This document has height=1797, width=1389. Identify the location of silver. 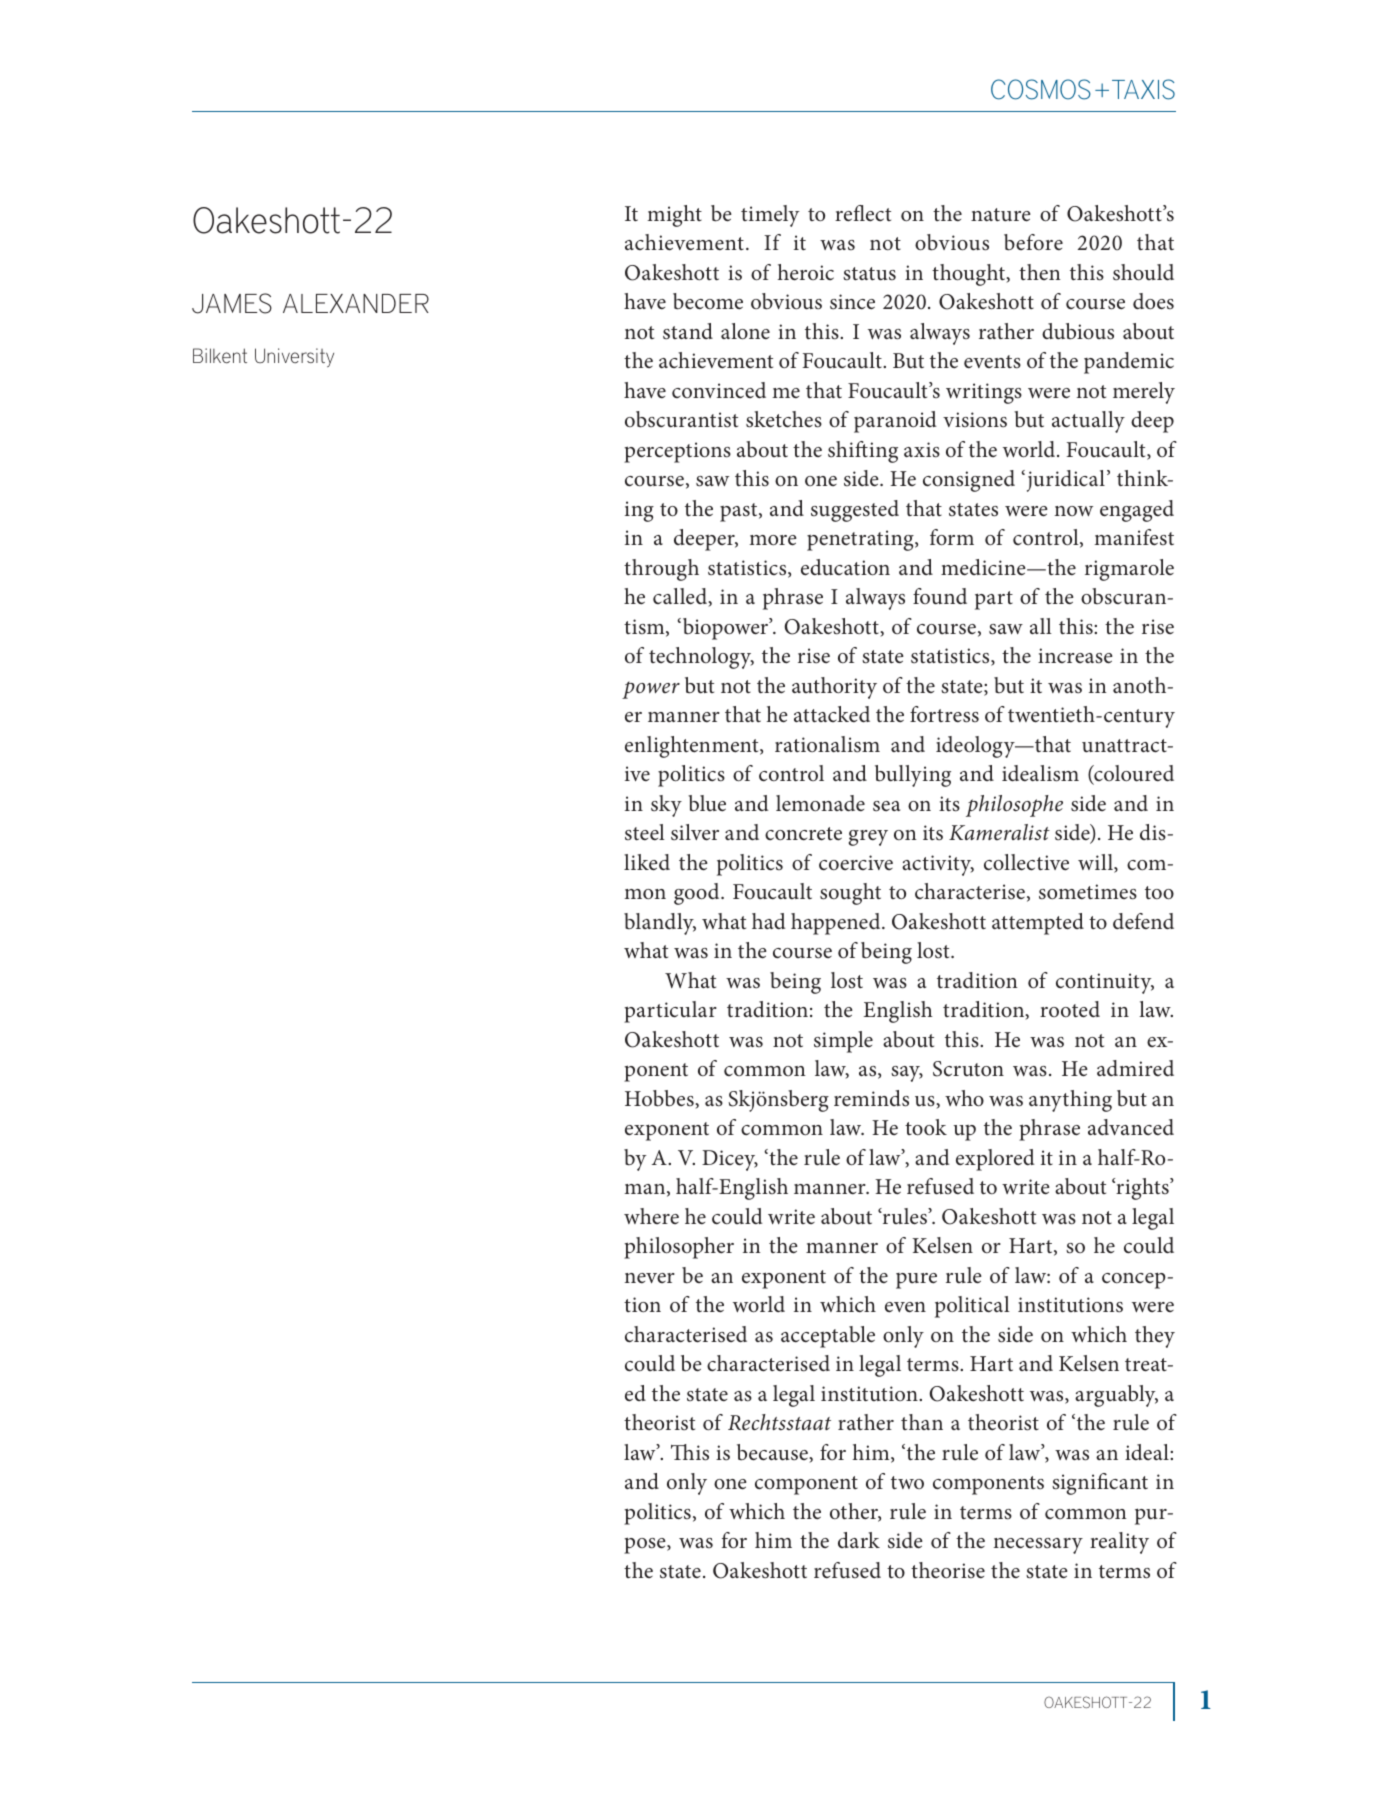
(695, 832).
